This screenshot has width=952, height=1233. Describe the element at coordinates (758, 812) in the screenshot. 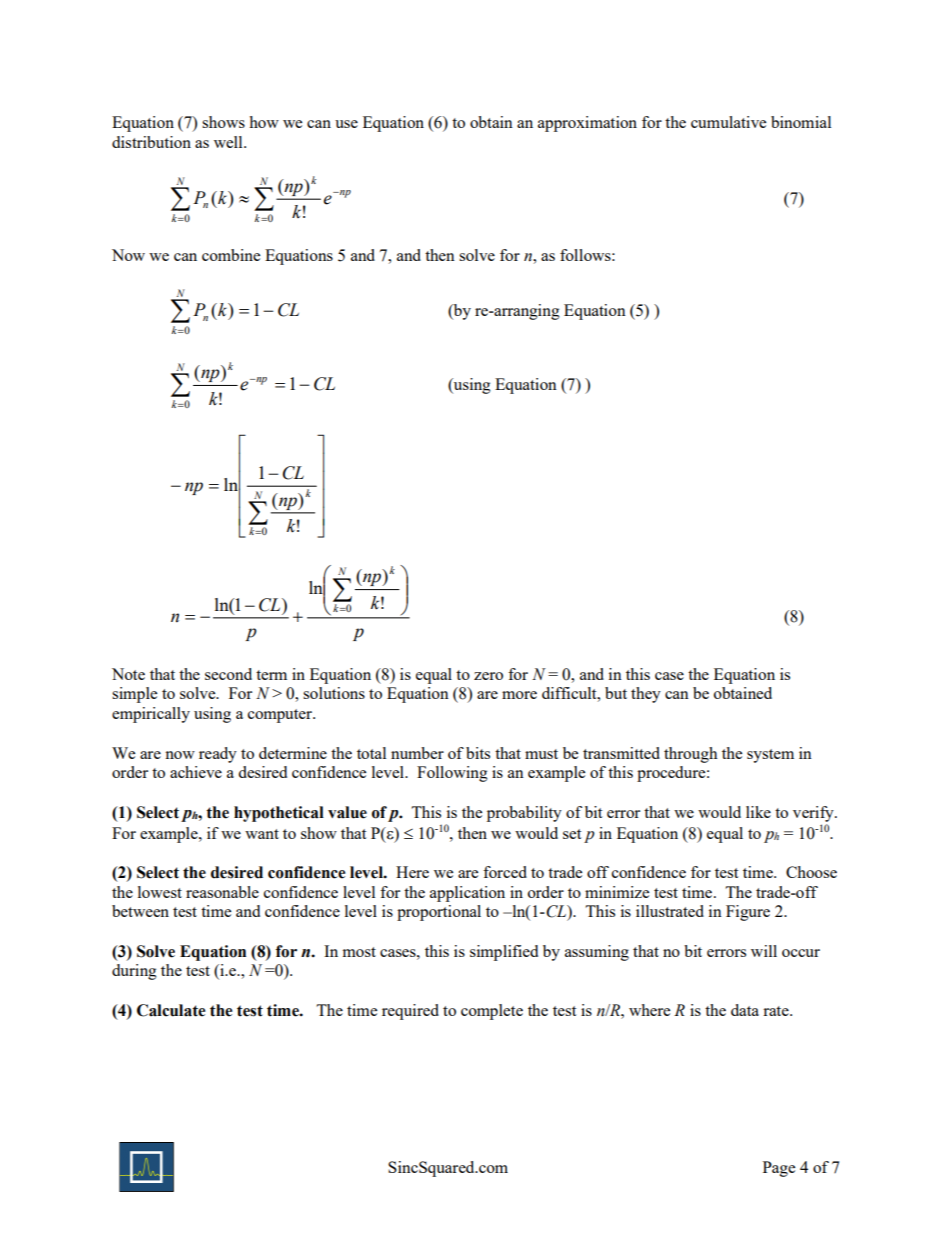

I see `like` at that location.
